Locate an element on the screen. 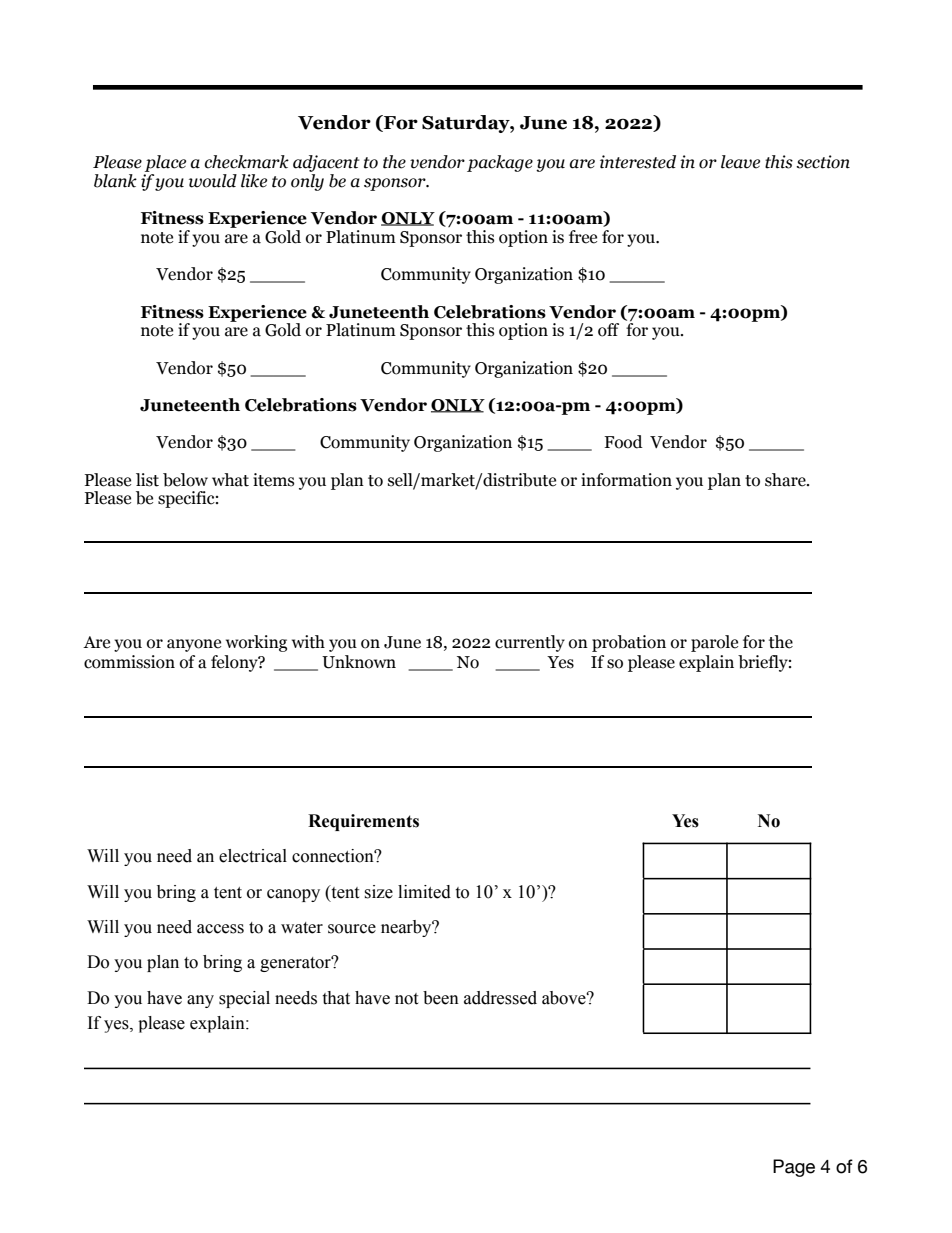 This screenshot has width=952, height=1233. special is located at coordinates (244, 999).
